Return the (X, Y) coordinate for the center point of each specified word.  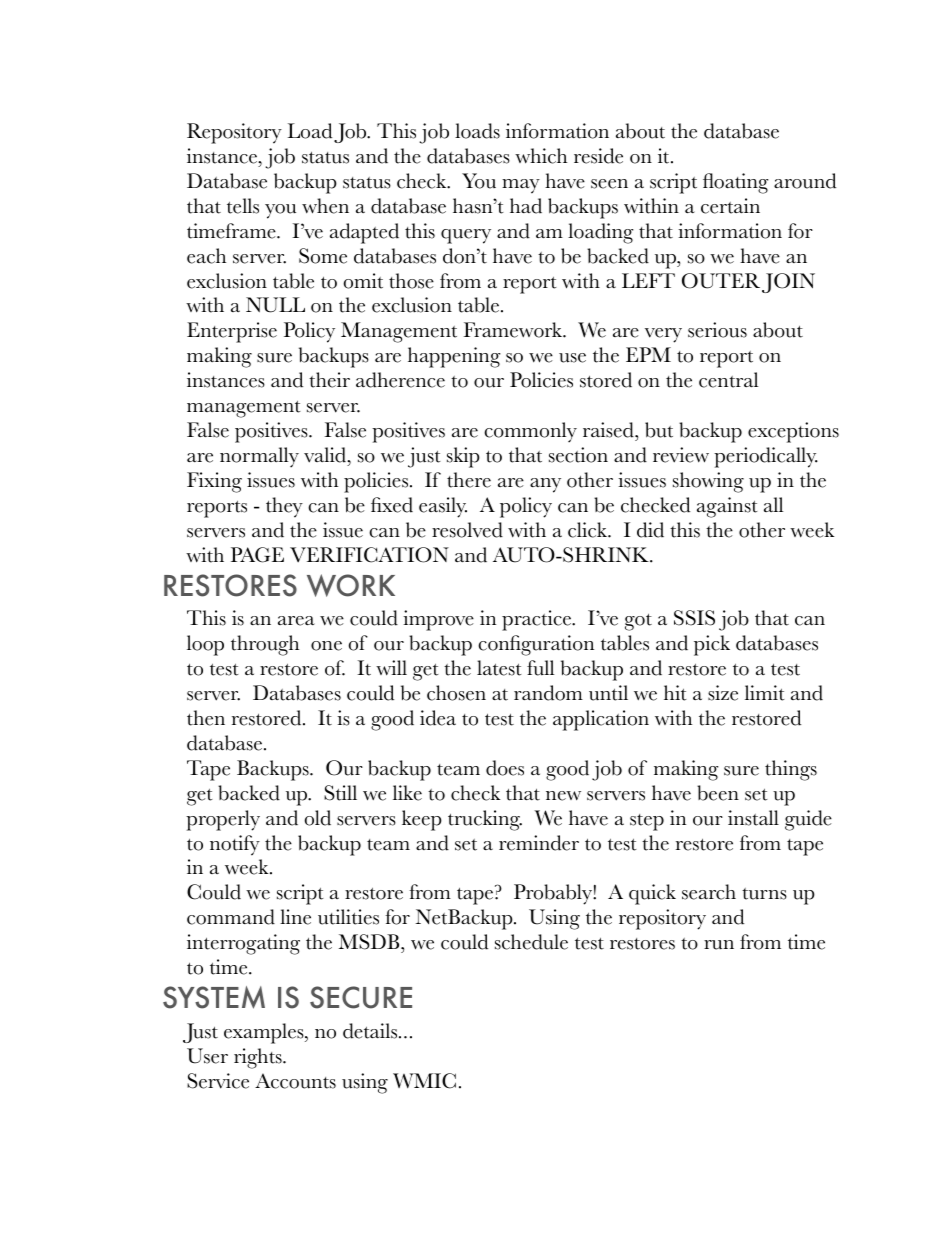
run (719, 945)
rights (259, 1058)
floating (735, 183)
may (521, 186)
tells (243, 206)
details (371, 1031)
